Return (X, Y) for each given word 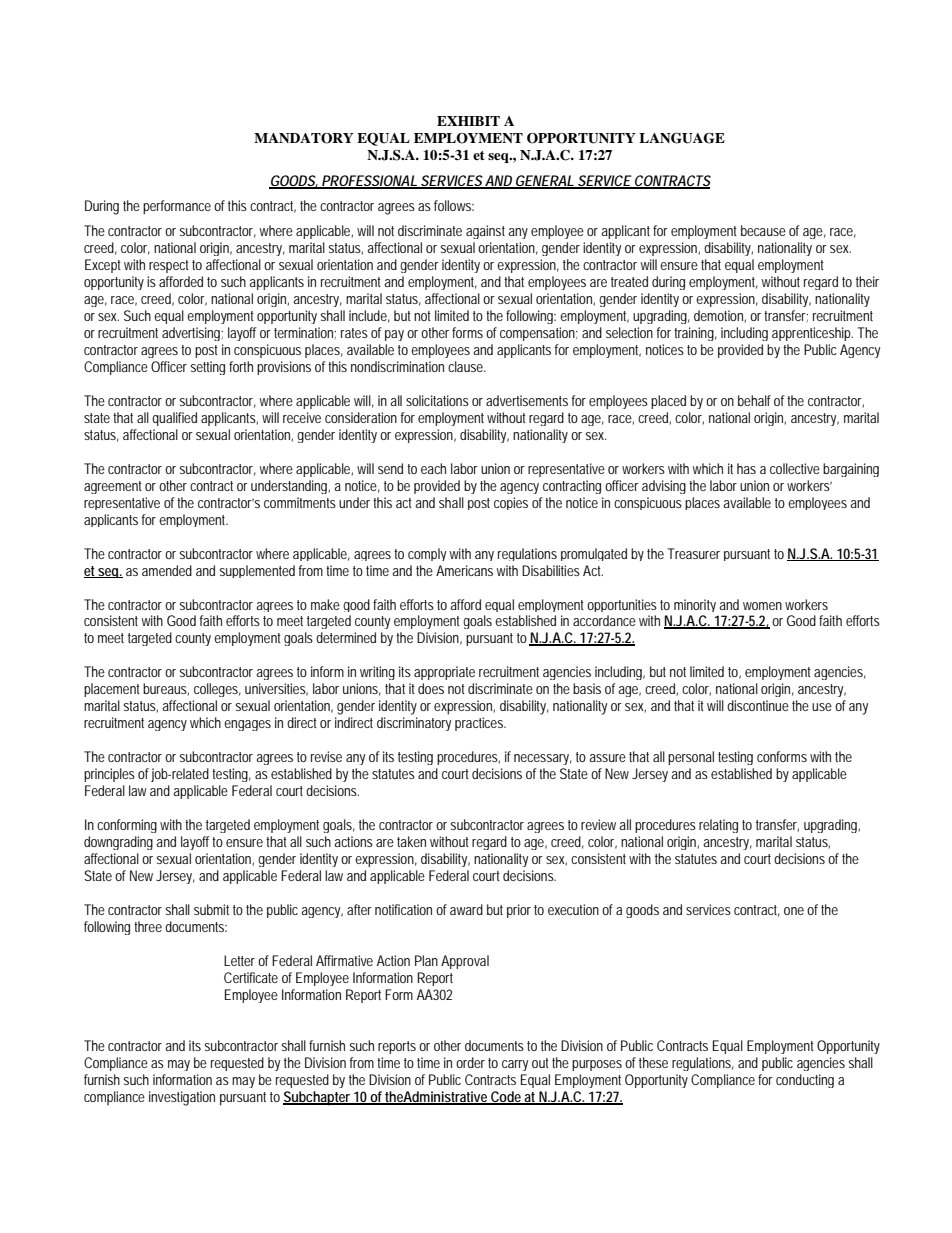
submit (211, 909)
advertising (192, 334)
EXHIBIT (468, 121)
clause (467, 366)
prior (519, 911)
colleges (217, 690)
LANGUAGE (682, 138)
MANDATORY (304, 138)
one (794, 911)
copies (511, 503)
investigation (182, 1098)
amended (167, 570)
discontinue (758, 705)
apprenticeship (812, 334)
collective (795, 468)
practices (480, 724)
